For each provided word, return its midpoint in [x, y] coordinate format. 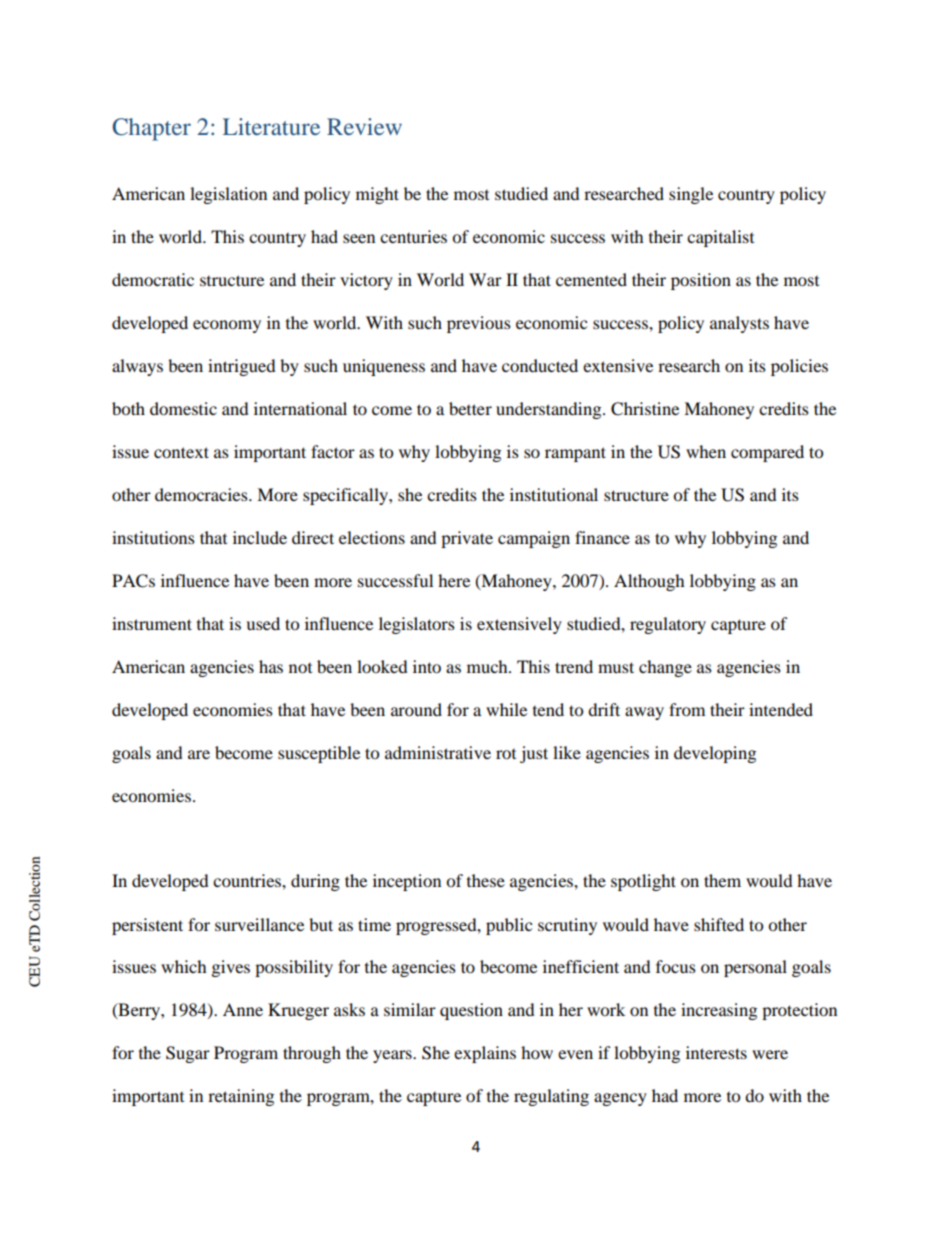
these [486, 880]
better [470, 408]
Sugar [188, 1054]
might [377, 195]
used [263, 623]
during [315, 882]
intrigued [242, 367]
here [454, 580]
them [722, 880]
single [691, 195]
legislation [228, 195]
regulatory [668, 625]
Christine [645, 409]
